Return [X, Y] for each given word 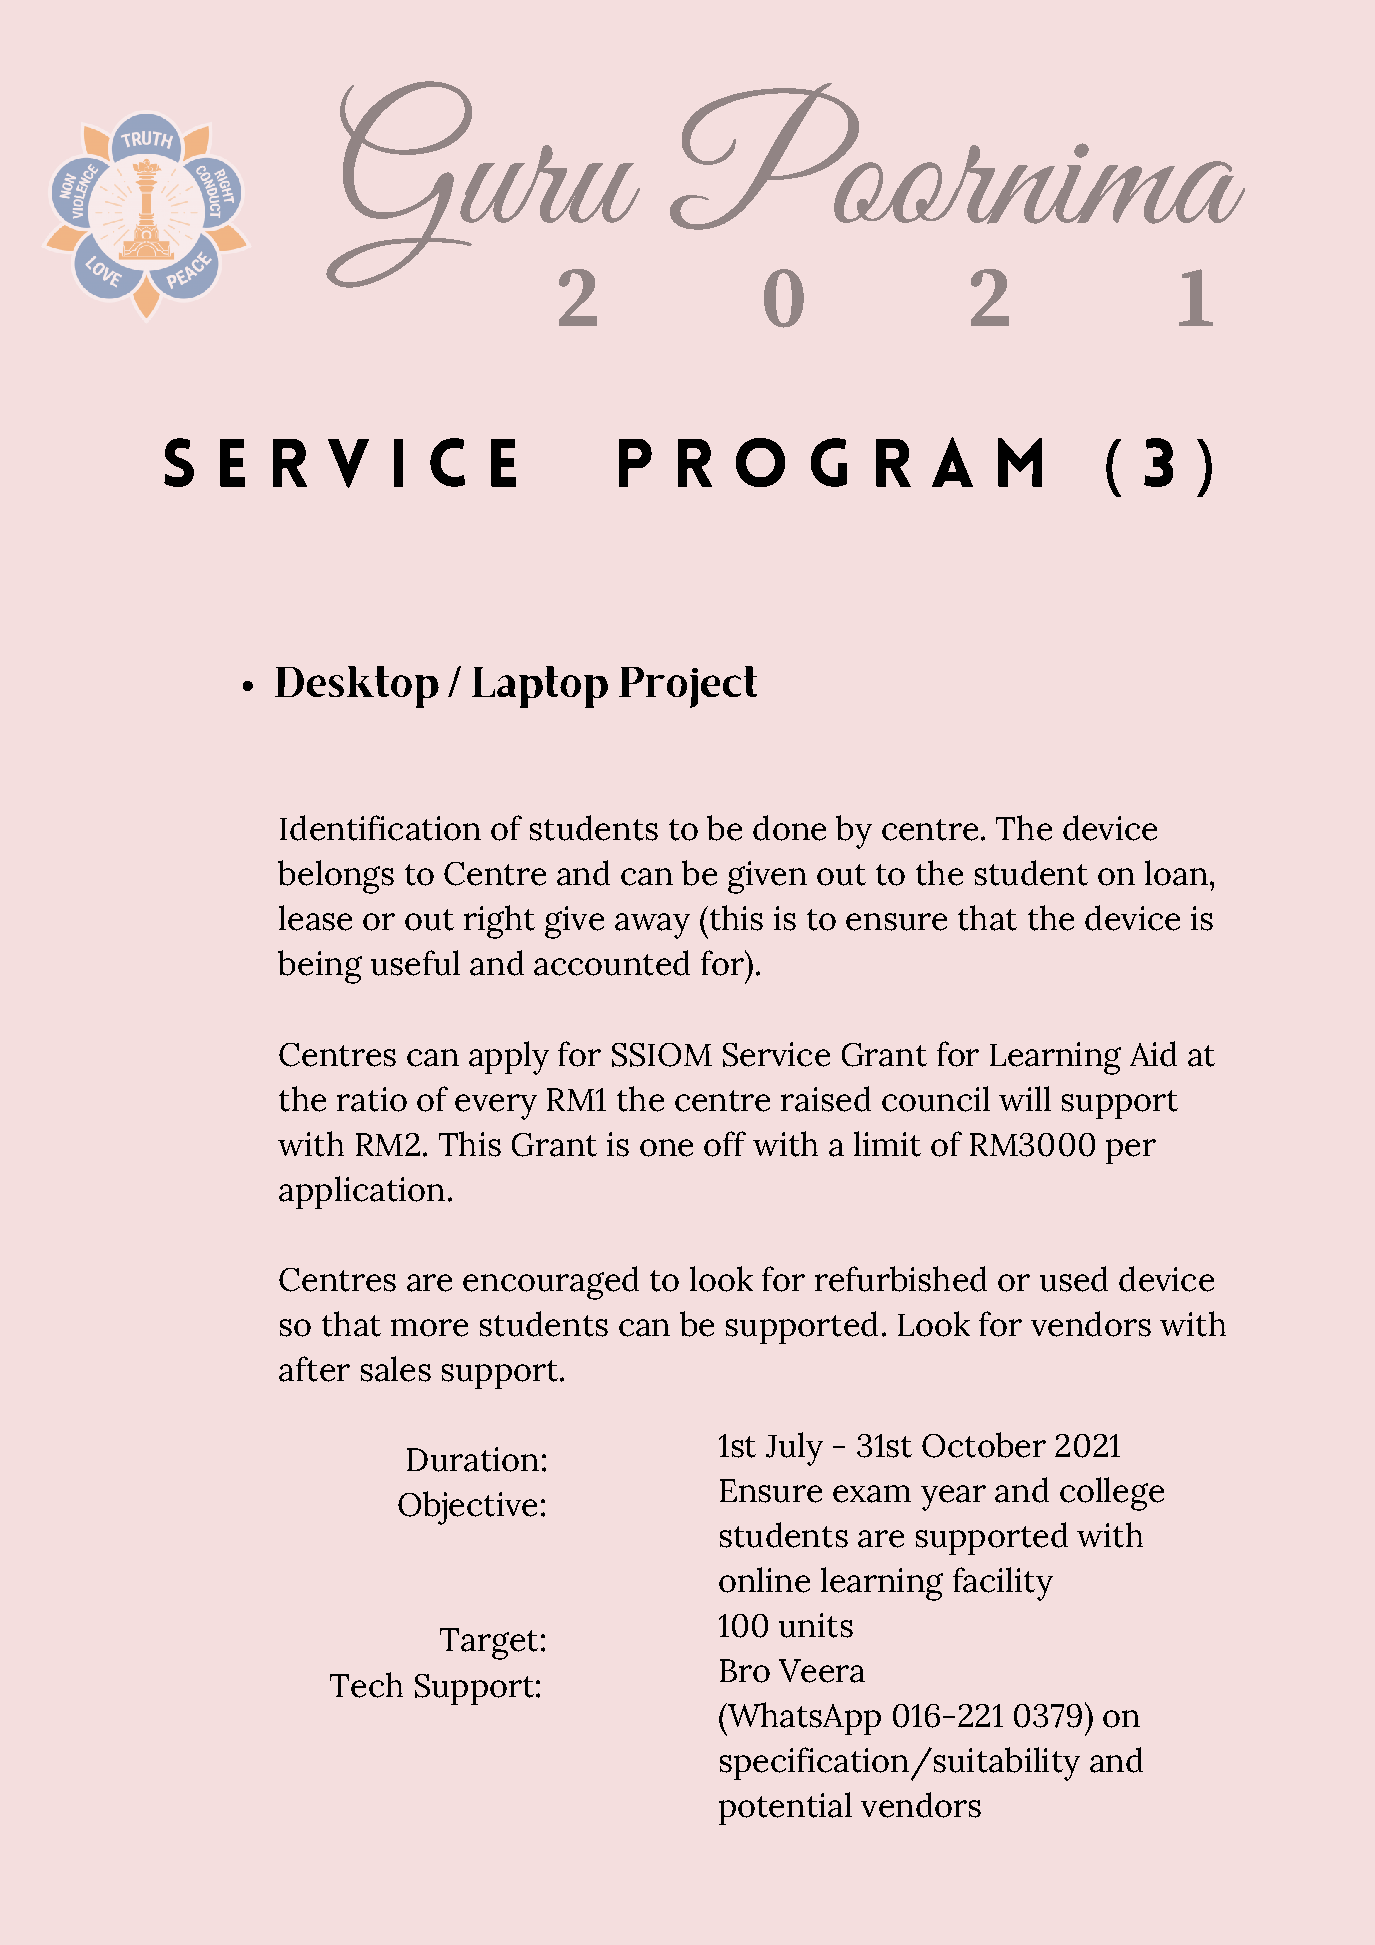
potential [785, 1808]
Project [688, 687]
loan [1176, 873]
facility [1003, 1584]
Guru [483, 185]
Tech [366, 1685]
